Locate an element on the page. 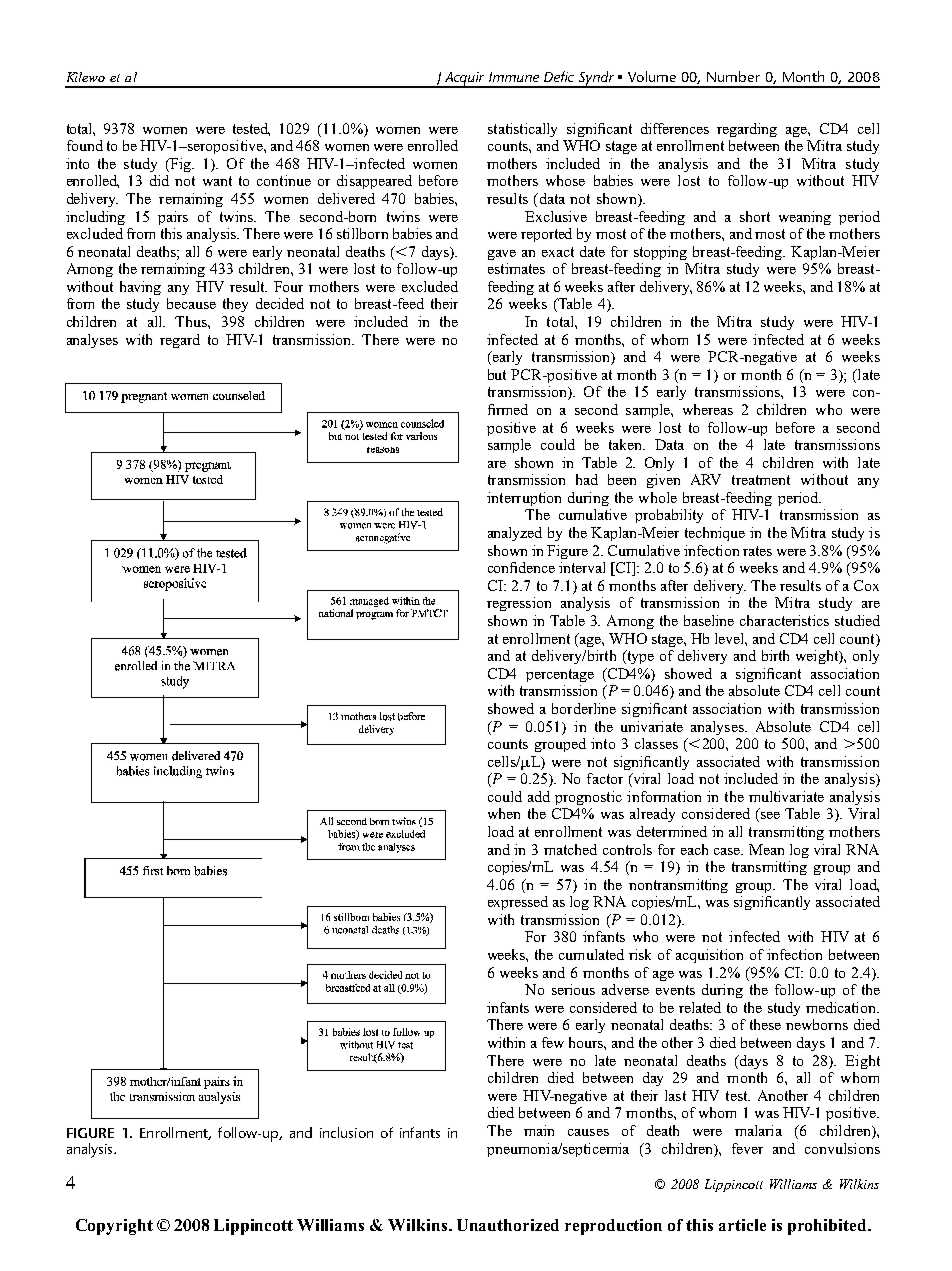 The height and width of the document is (1271, 952). but is located at coordinates (497, 374).
